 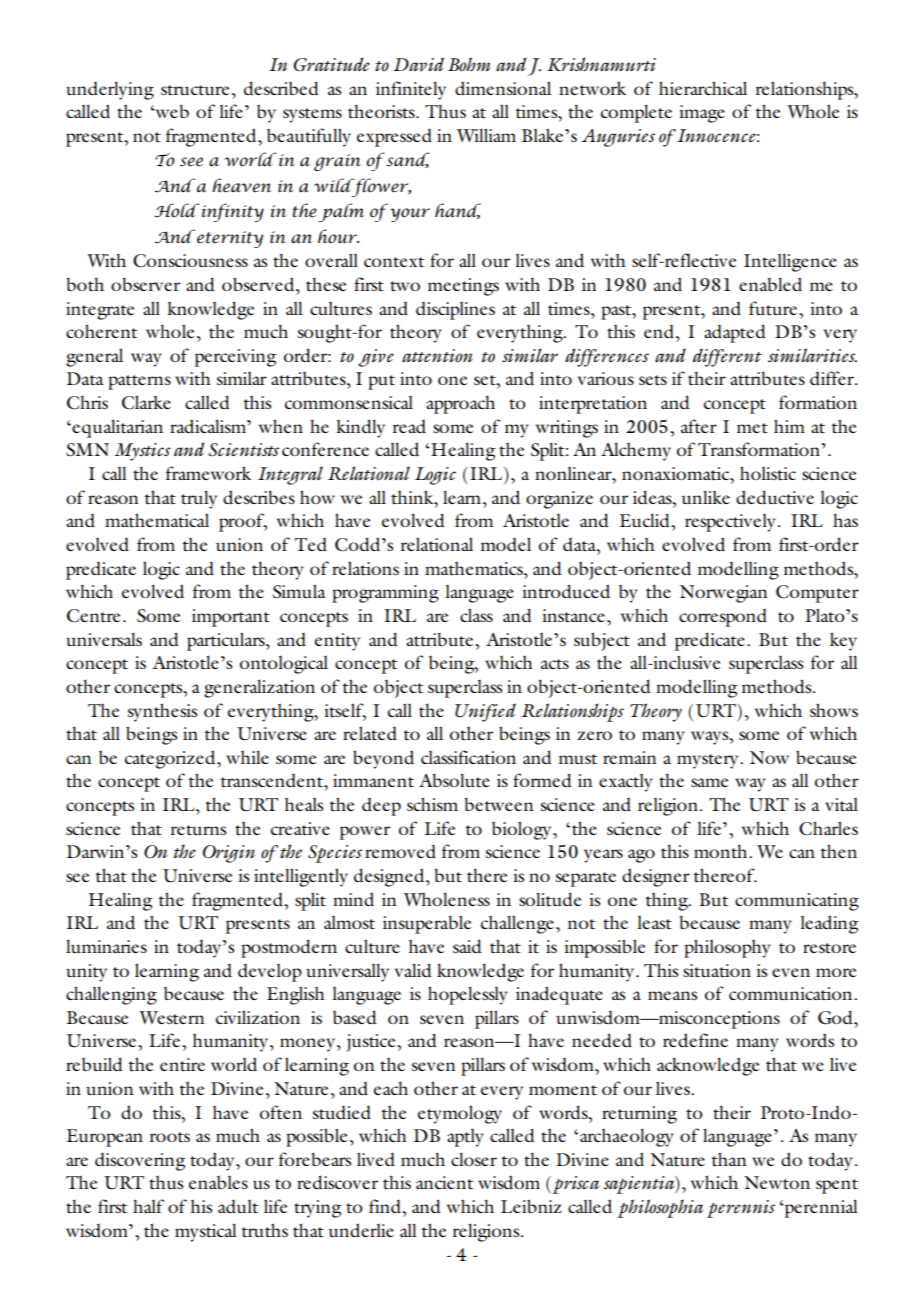 I want to click on hierarchical, so click(x=703, y=88).
